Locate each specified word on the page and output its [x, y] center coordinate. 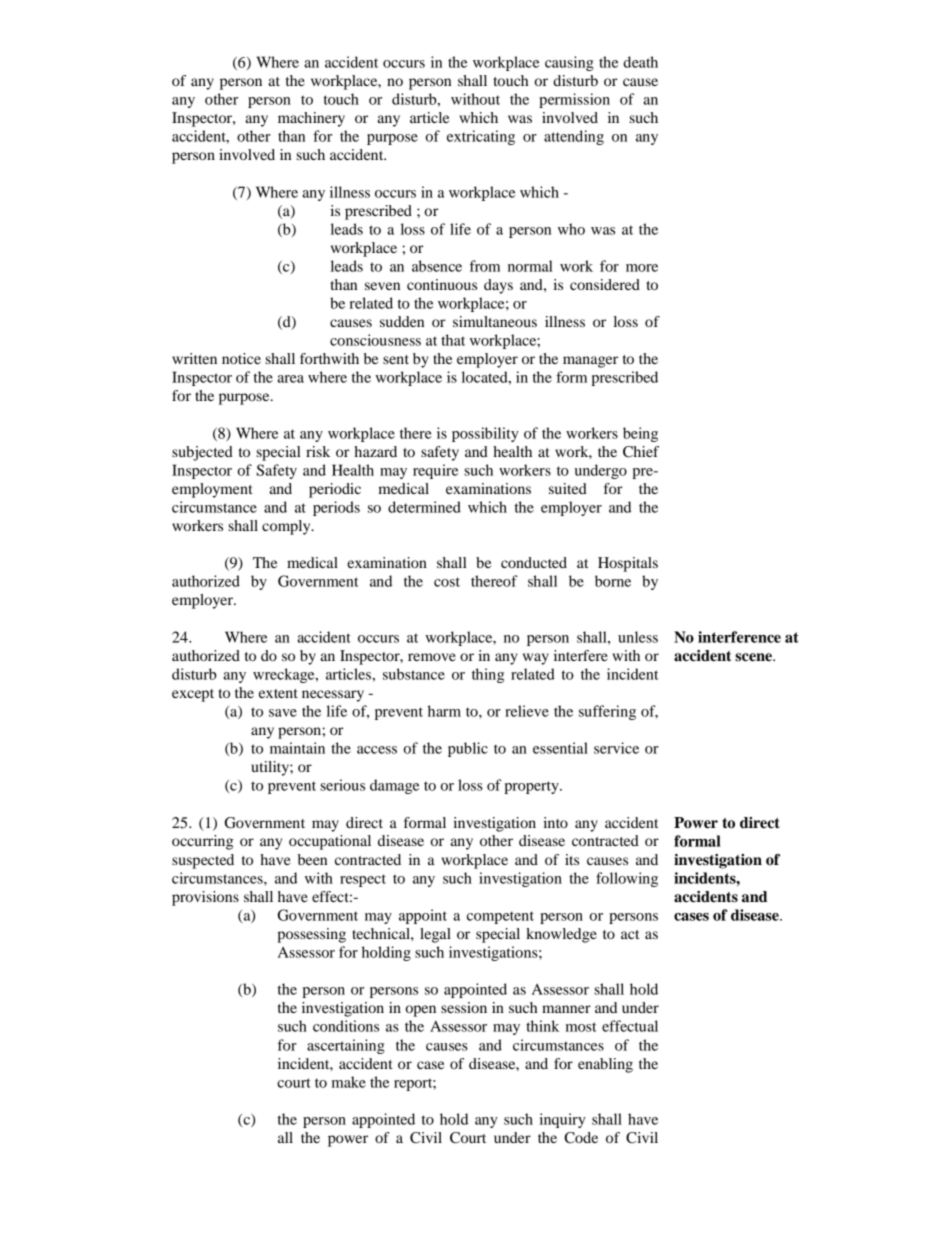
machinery [311, 119]
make [349, 1082]
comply [287, 527]
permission [574, 100]
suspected [203, 861]
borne [613, 581]
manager [590, 362]
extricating [481, 137]
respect [363, 880]
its [572, 859]
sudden [402, 321]
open [420, 1011]
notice [241, 358]
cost [447, 582]
